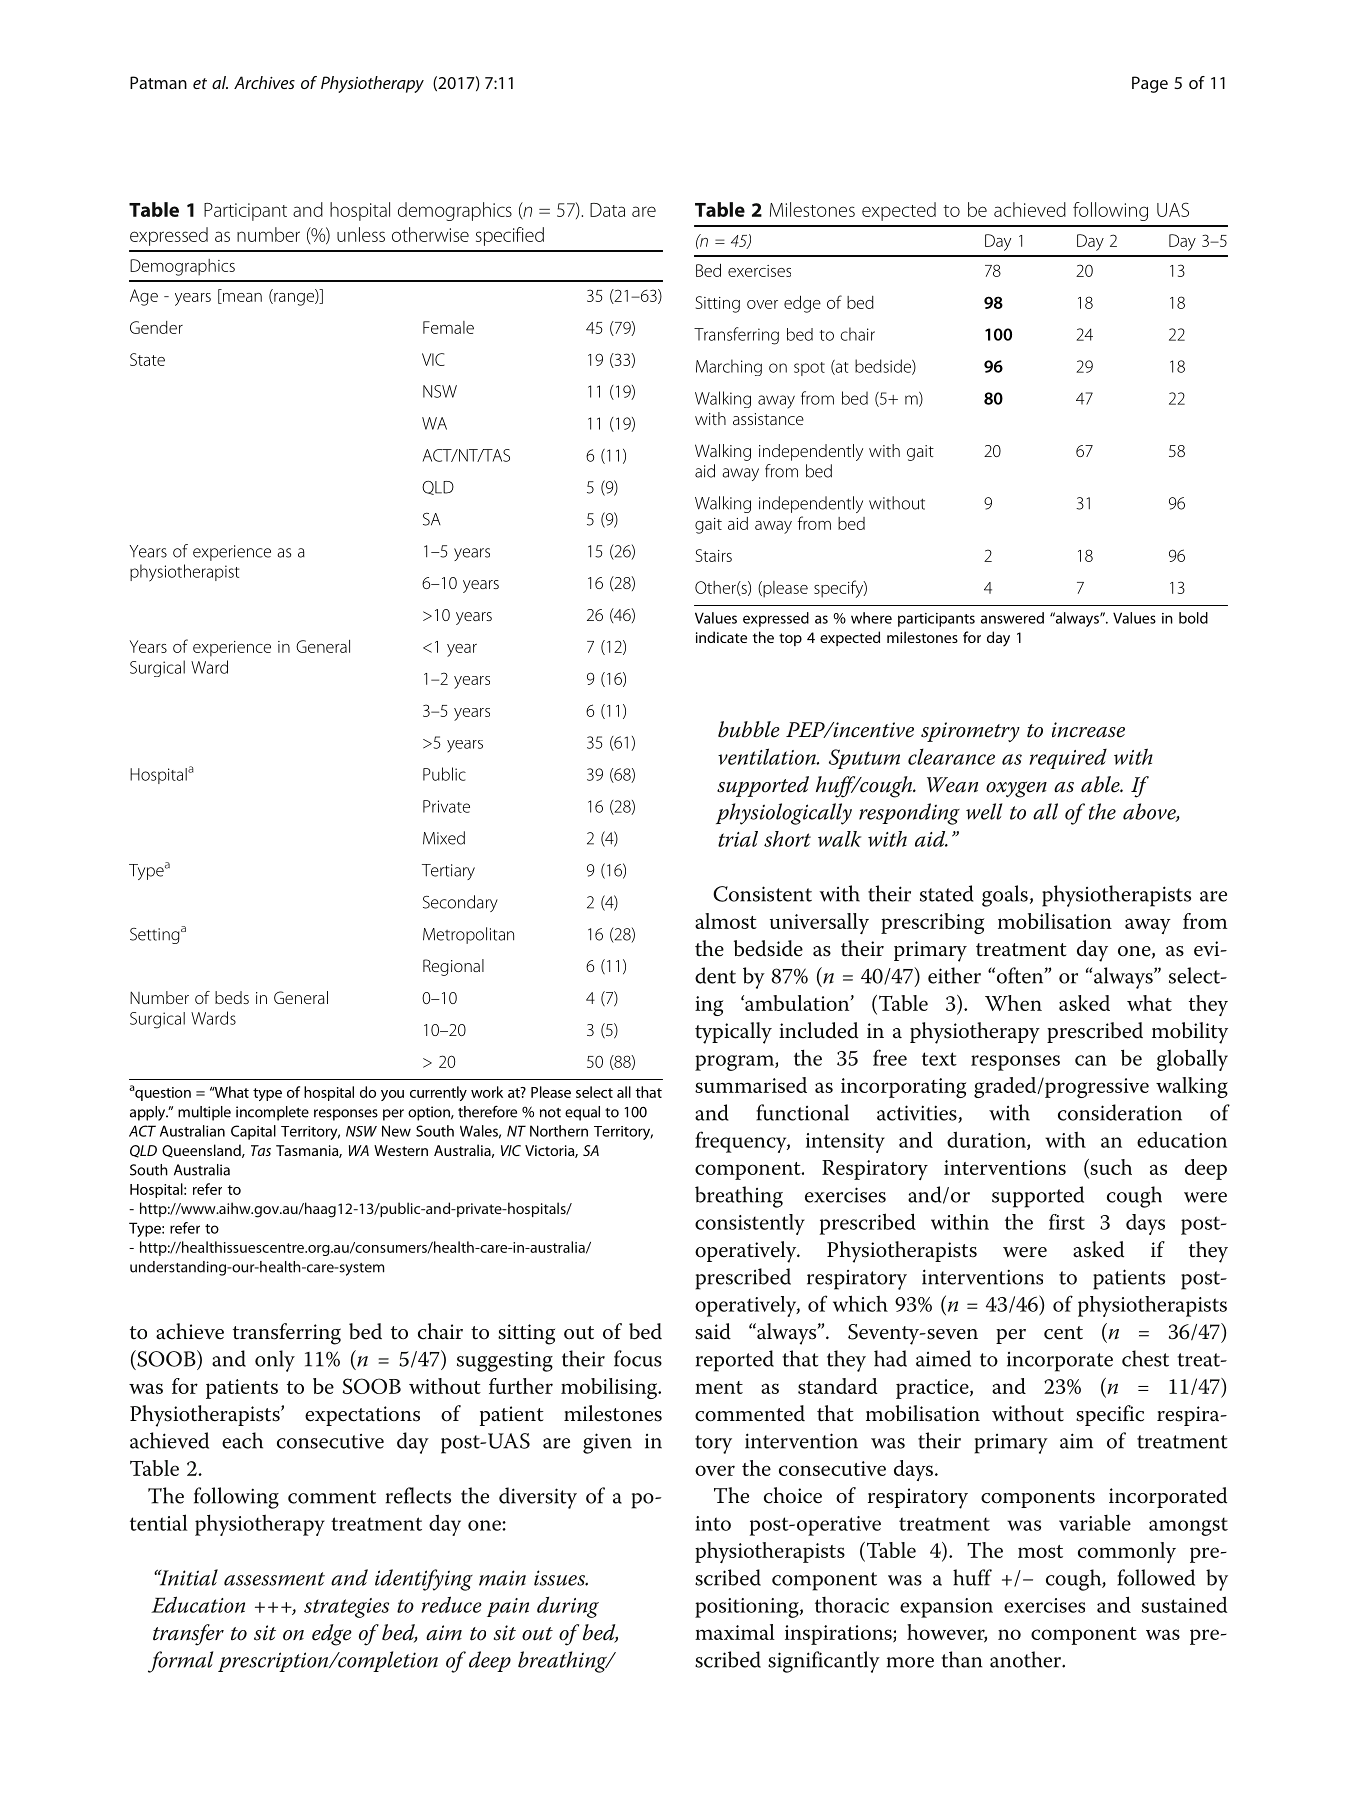  I want to click on maximal, so click(735, 1632).
